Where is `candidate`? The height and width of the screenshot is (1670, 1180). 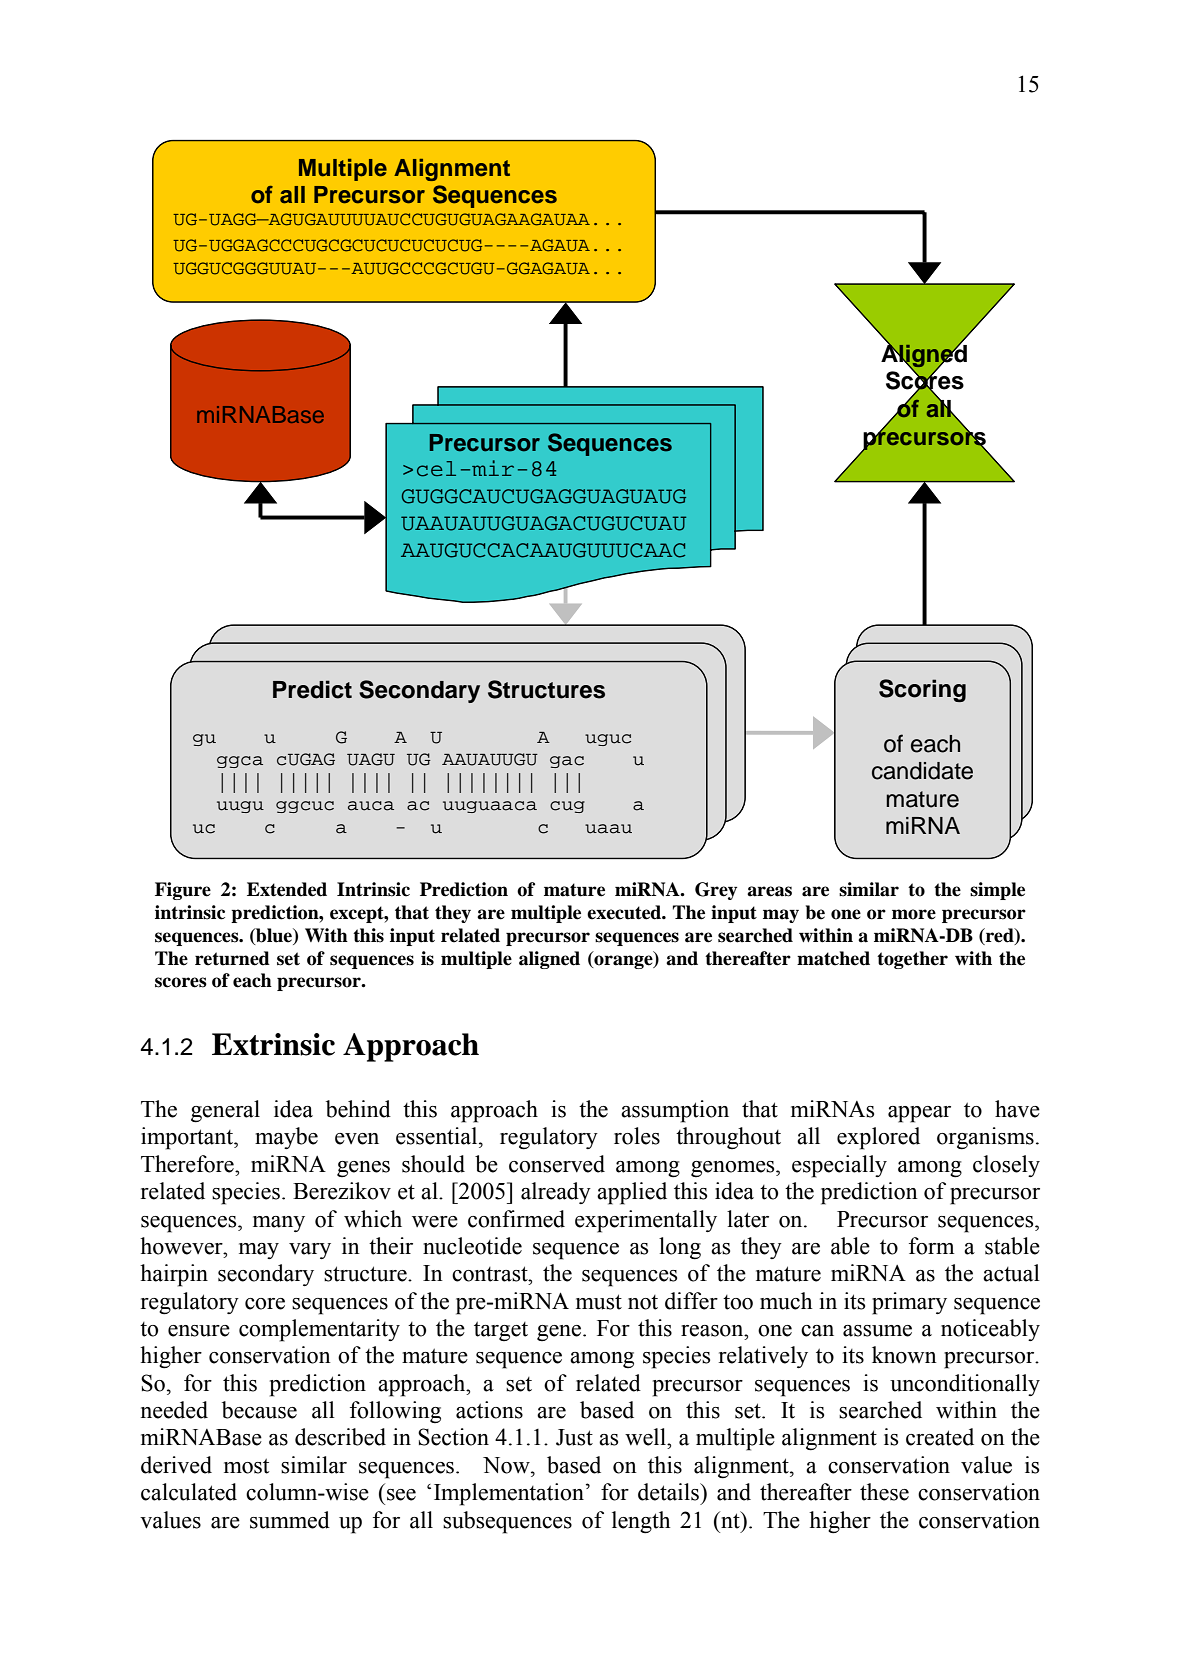
candidate is located at coordinates (922, 771).
